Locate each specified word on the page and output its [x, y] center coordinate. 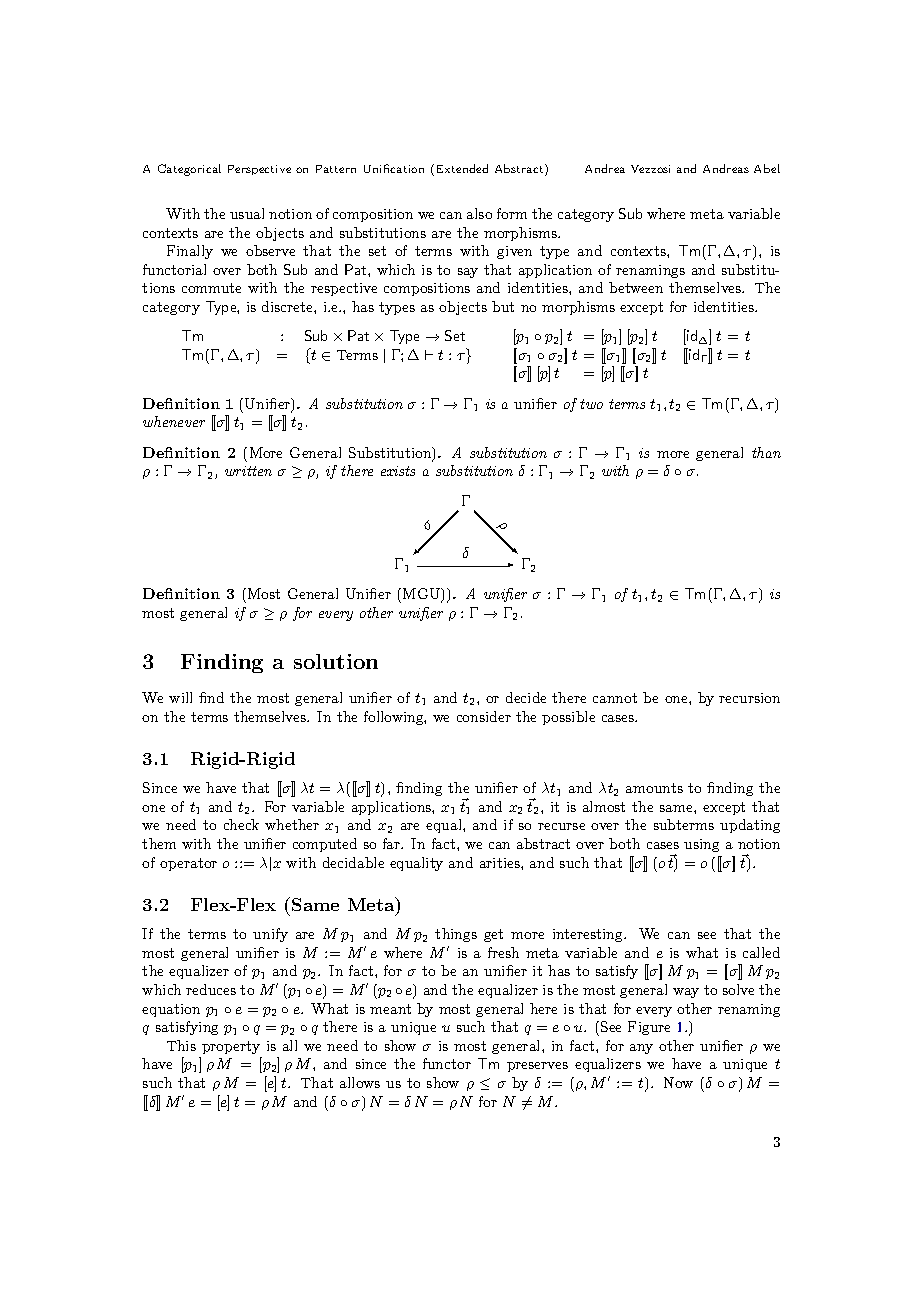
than [766, 452]
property [231, 1047]
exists [398, 471]
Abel [767, 168]
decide [526, 697]
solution [336, 661]
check [241, 824]
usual [247, 213]
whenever [174, 421]
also [479, 213]
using [701, 845]
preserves [537, 1067]
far [392, 843]
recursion [749, 698]
